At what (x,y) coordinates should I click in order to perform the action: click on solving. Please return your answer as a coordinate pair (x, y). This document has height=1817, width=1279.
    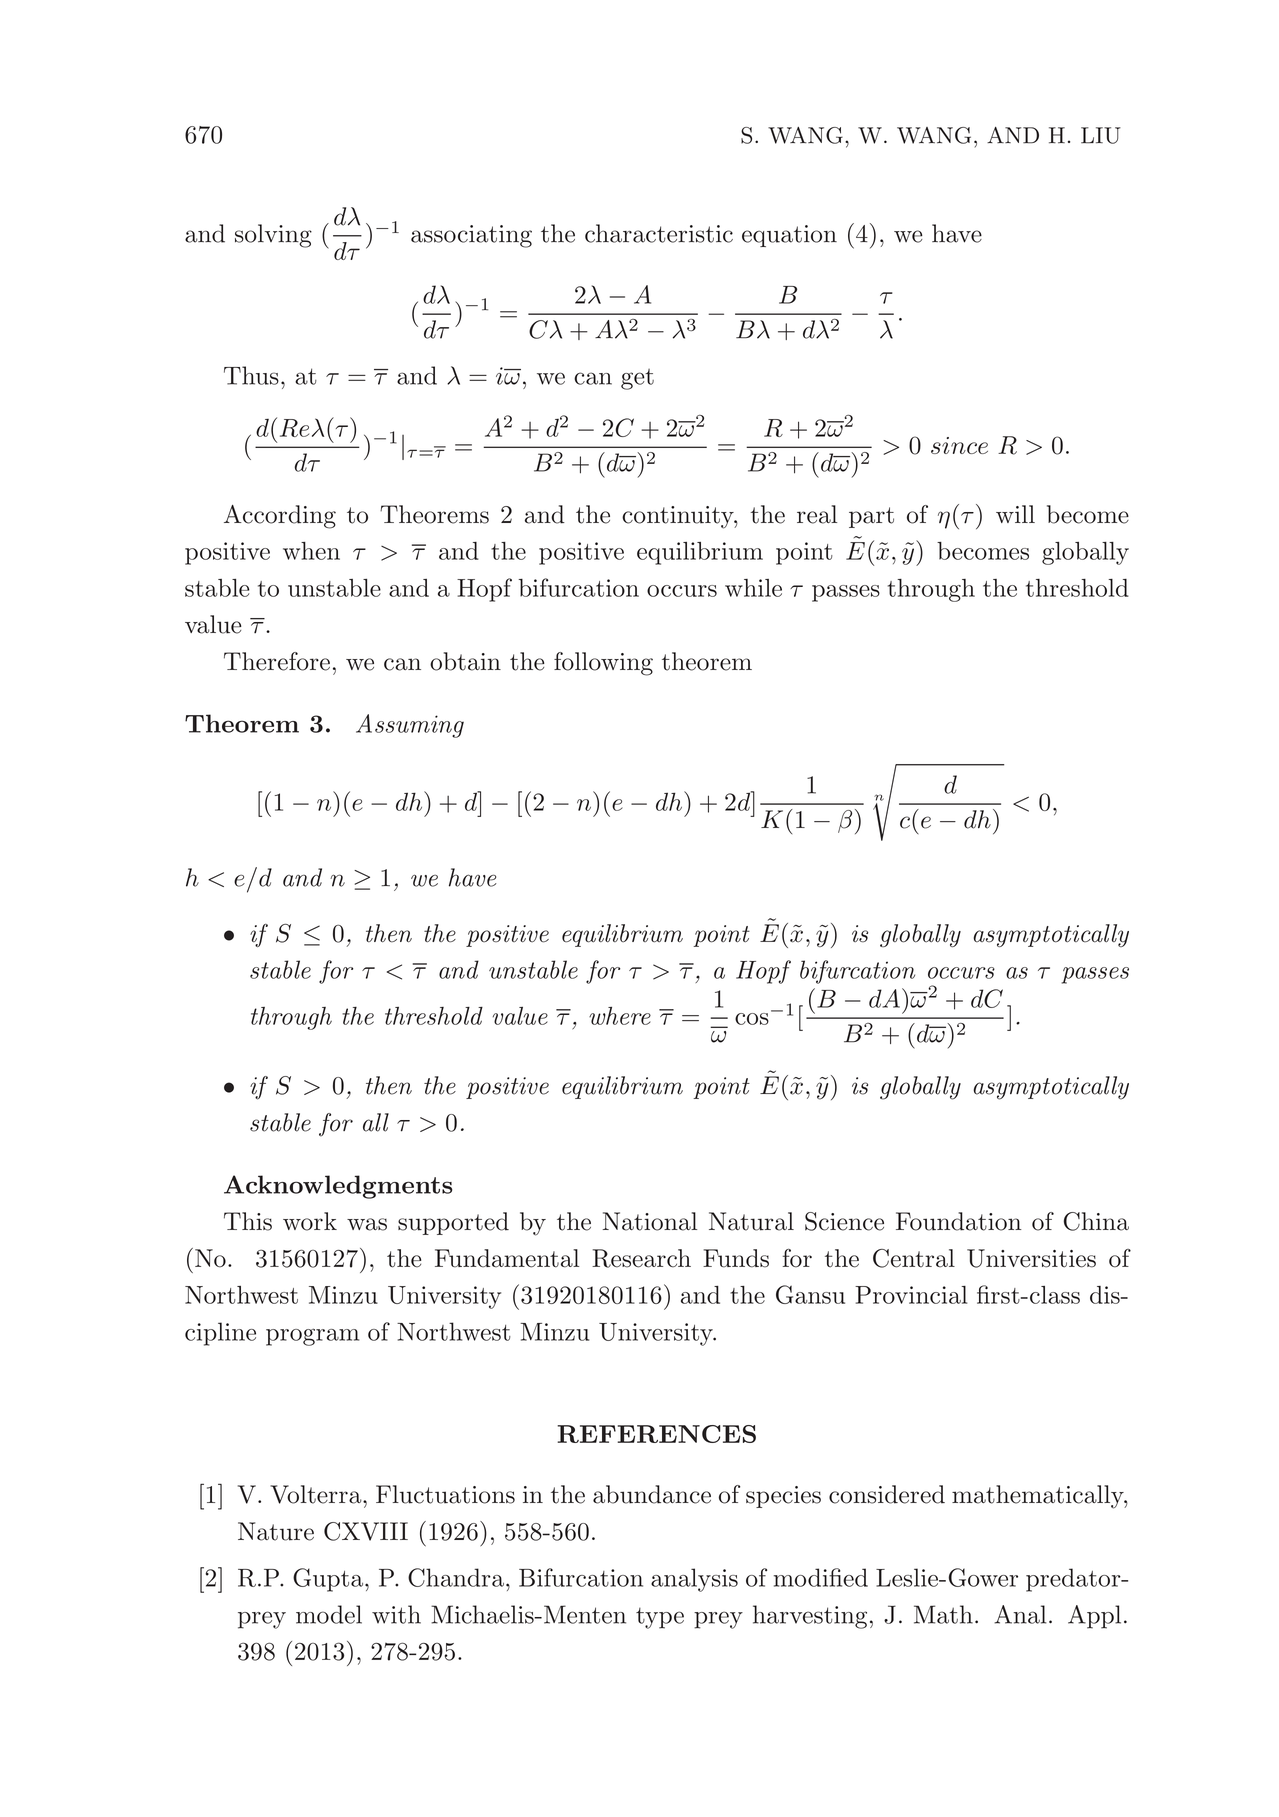
    Looking at the image, I should click on (273, 236).
